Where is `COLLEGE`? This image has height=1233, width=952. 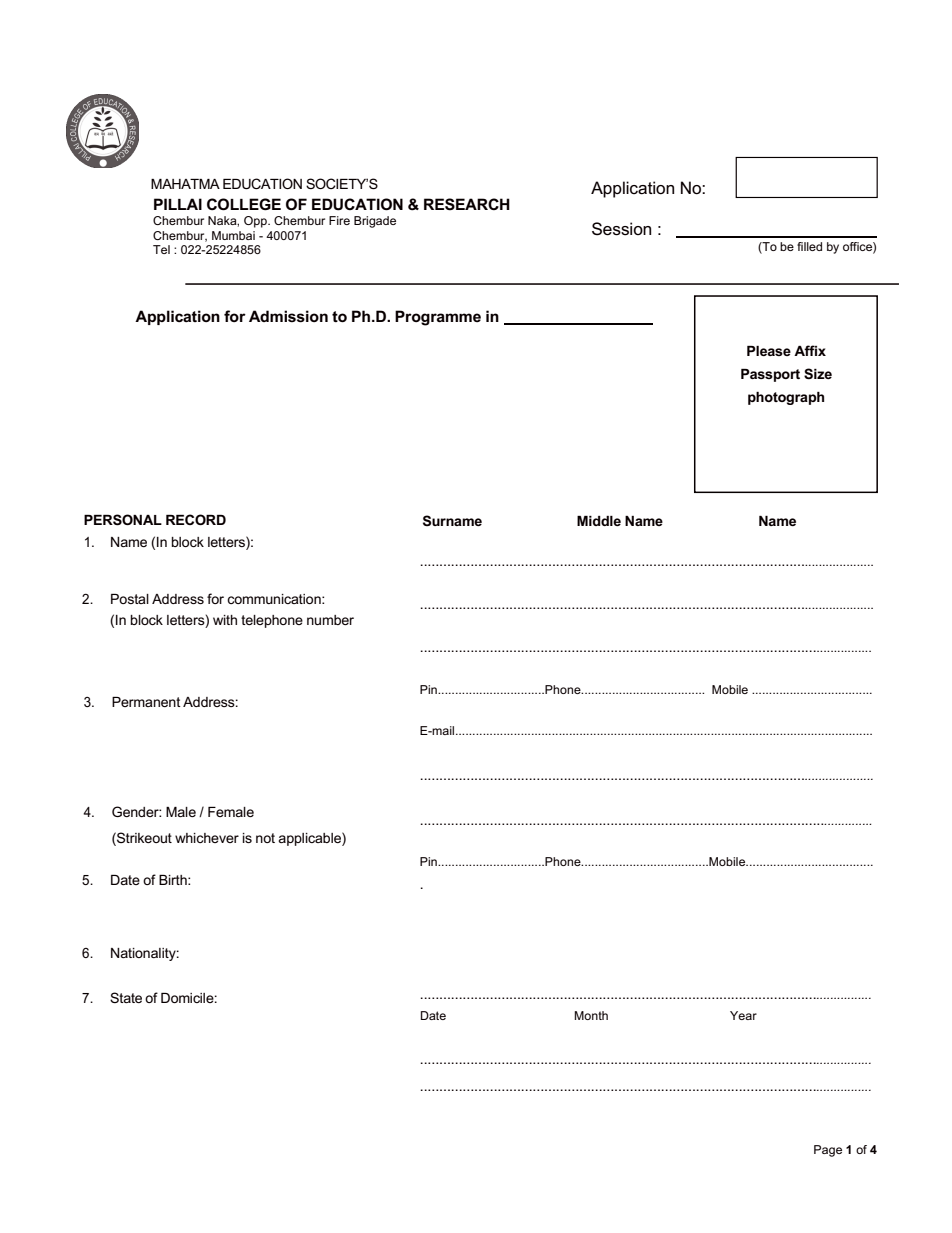
COLLEGE is located at coordinates (244, 204).
